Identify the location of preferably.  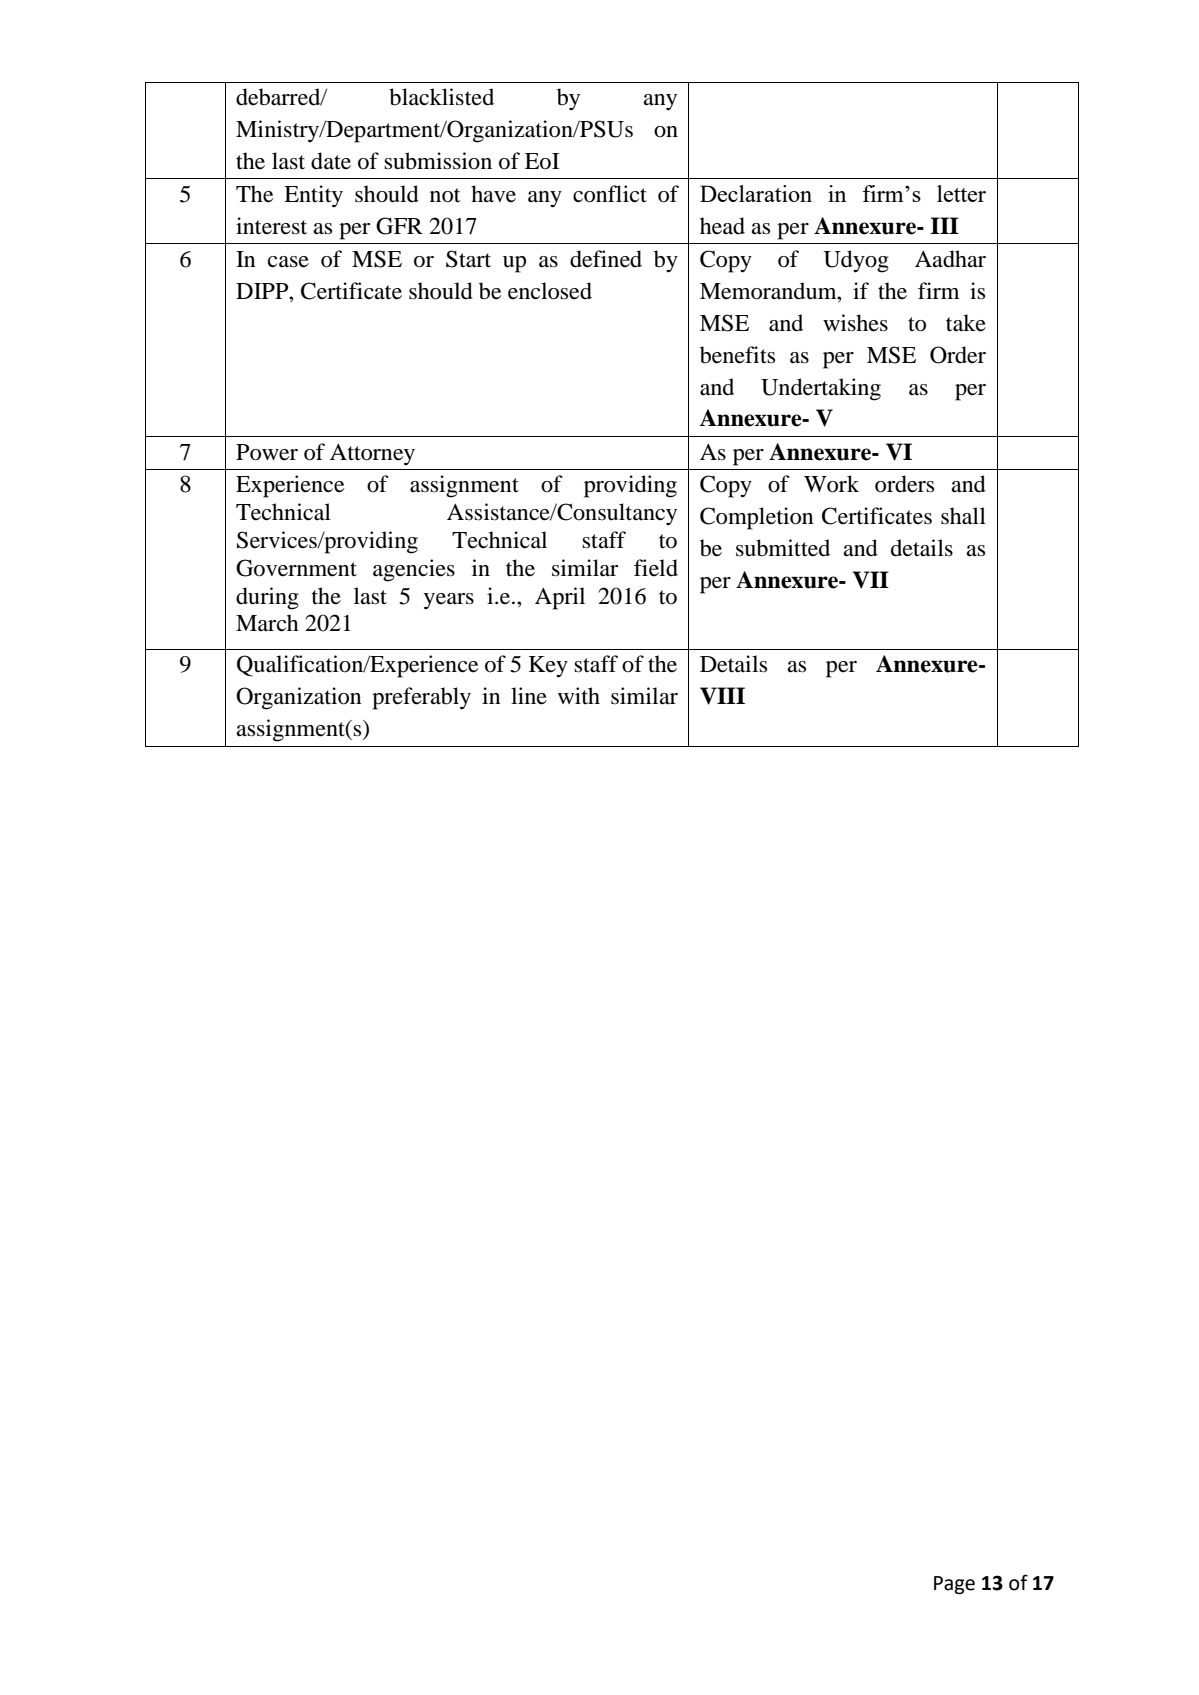
(421, 698).
